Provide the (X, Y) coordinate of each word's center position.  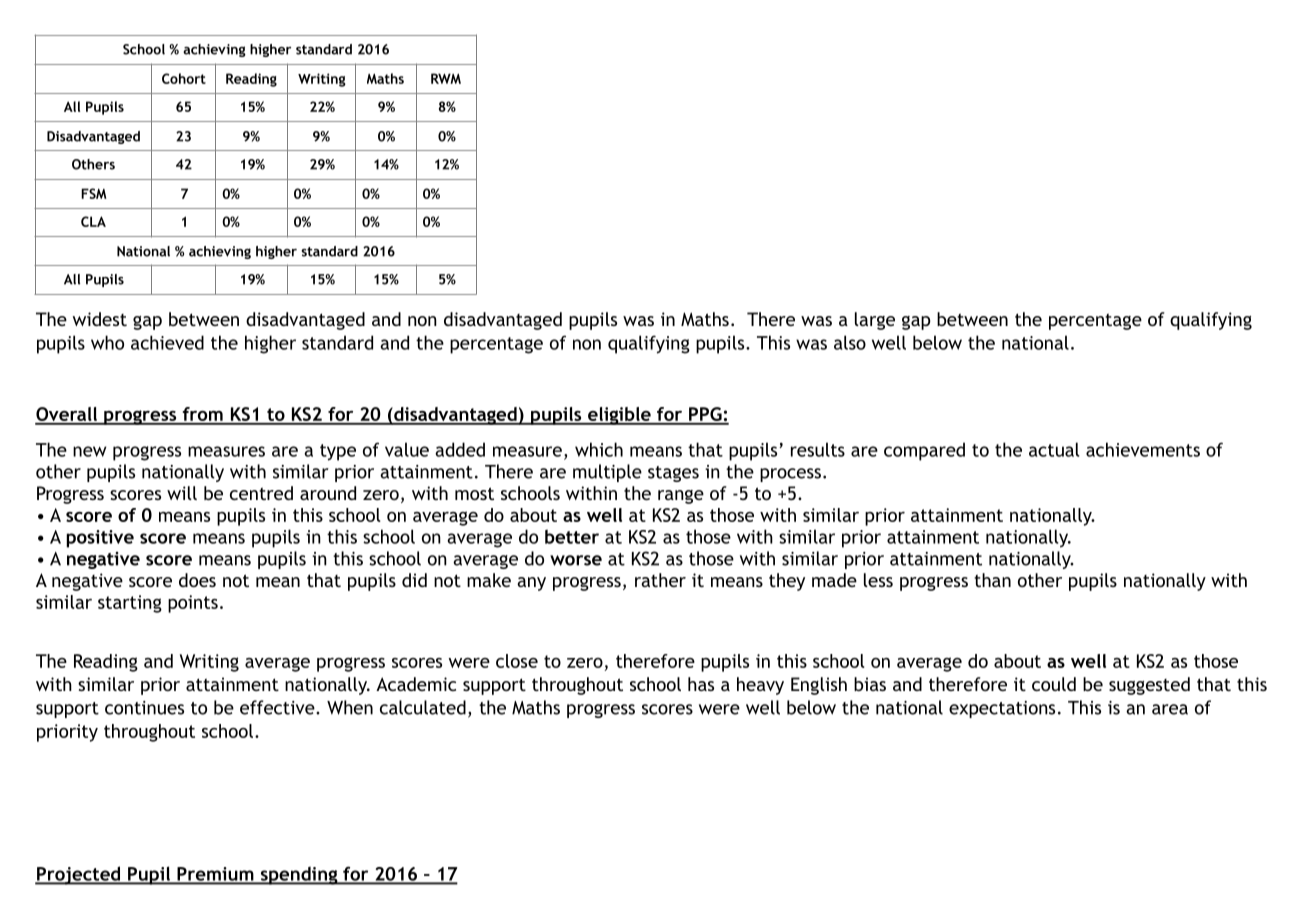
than (992, 580)
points (193, 604)
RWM (446, 78)
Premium (215, 875)
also (850, 342)
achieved (167, 342)
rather (660, 580)
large (875, 321)
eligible (619, 416)
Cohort (184, 78)
